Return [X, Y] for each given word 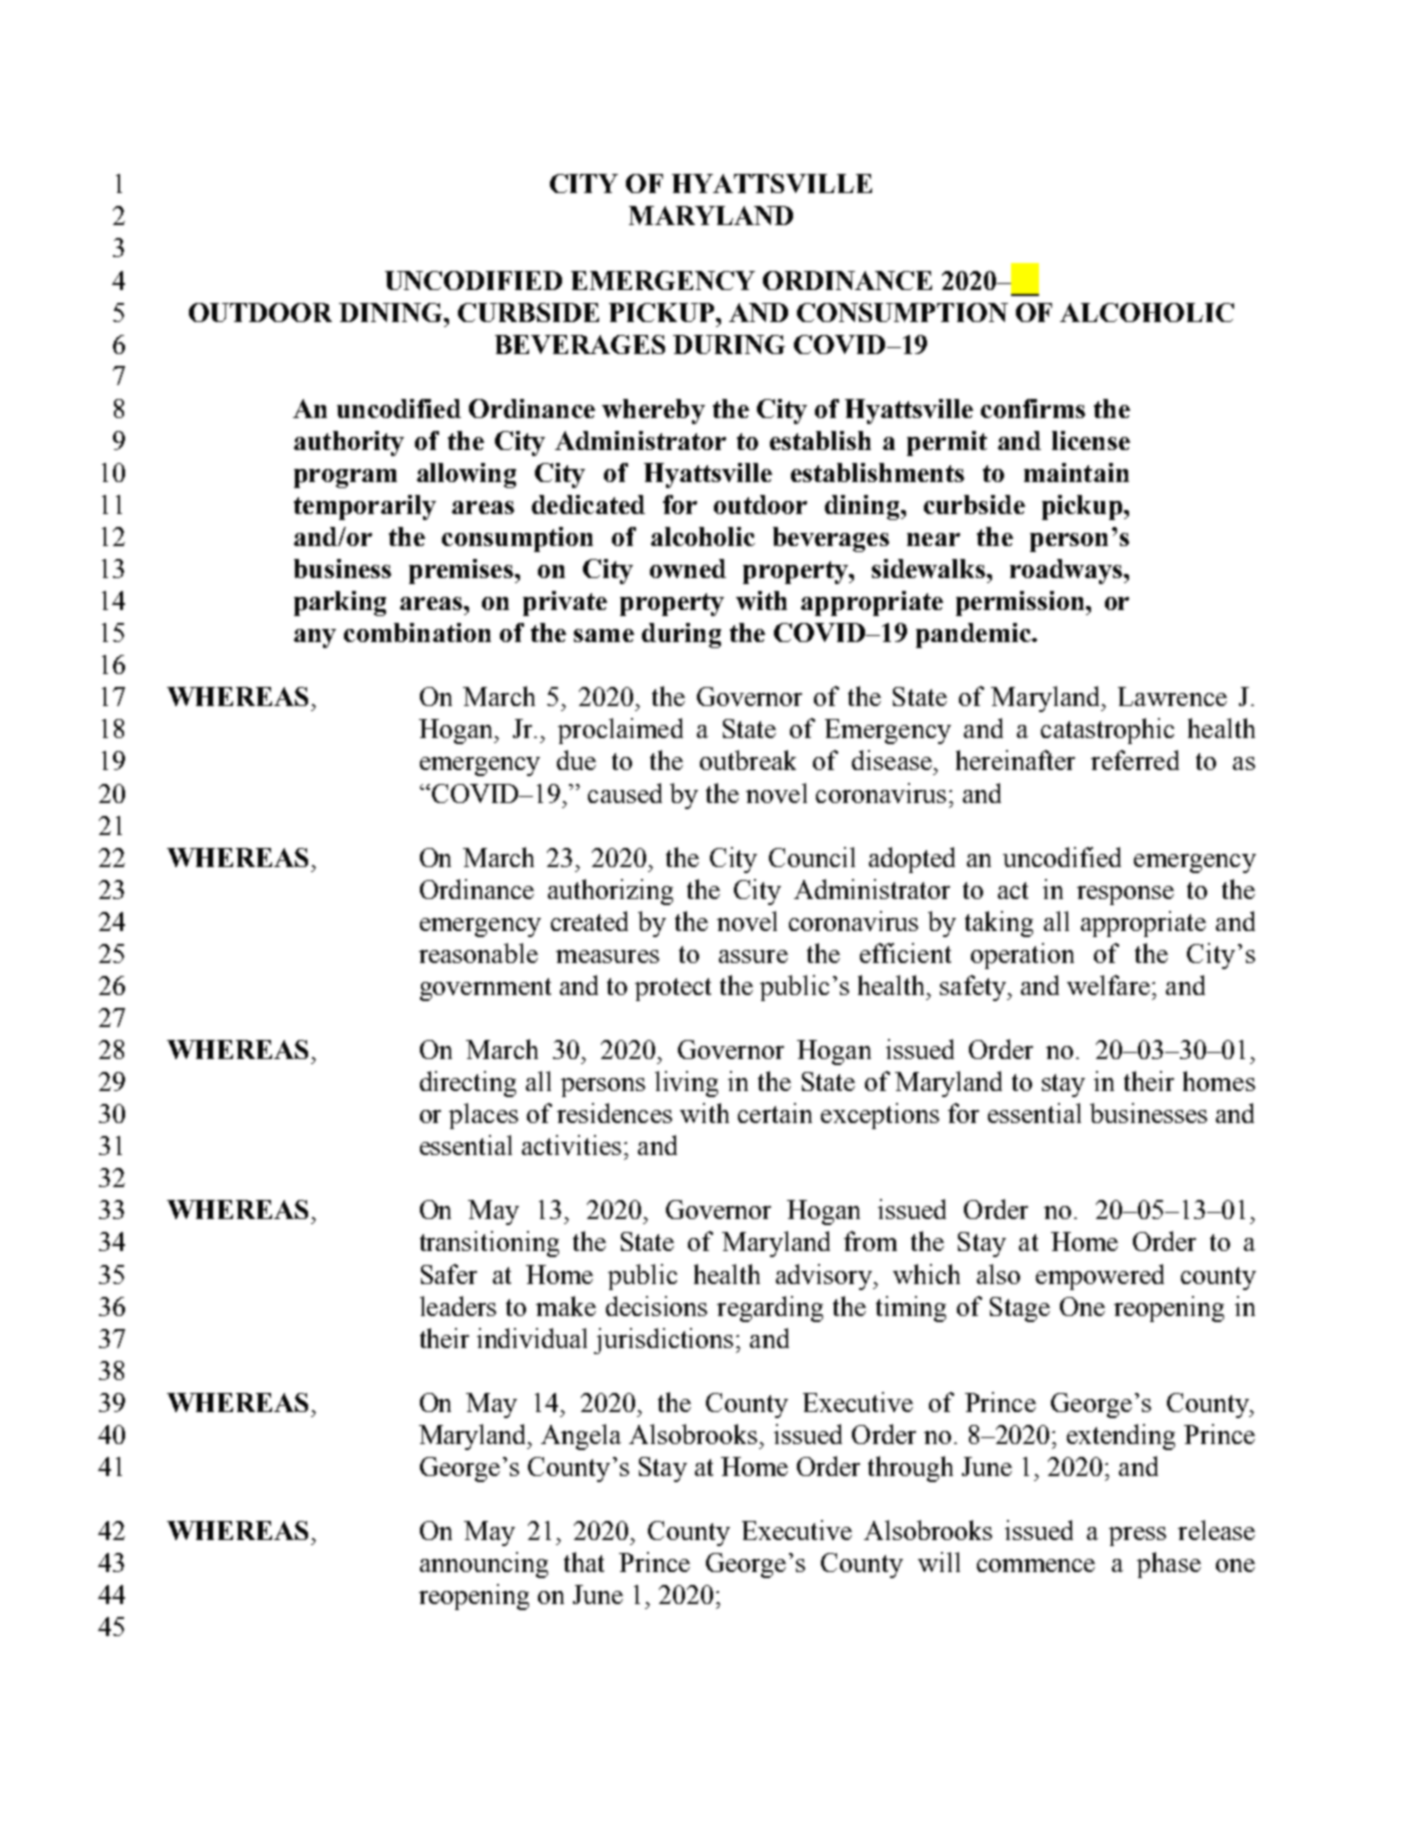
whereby [653, 411]
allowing [466, 475]
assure [753, 956]
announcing [484, 1565]
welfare [1108, 985]
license [1091, 440]
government [485, 989]
